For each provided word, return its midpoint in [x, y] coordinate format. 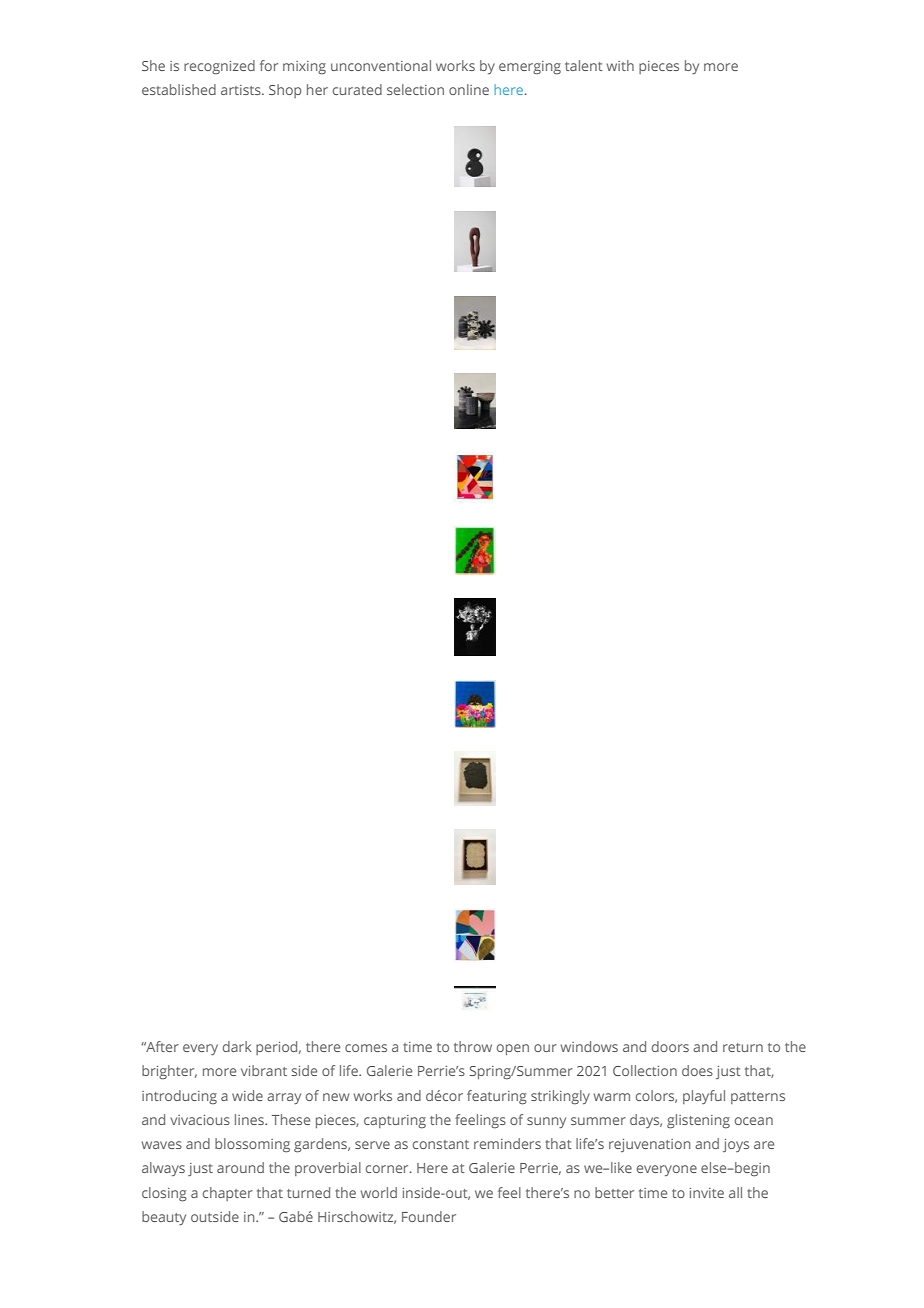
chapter [228, 1194]
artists [242, 90]
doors [670, 1046]
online [469, 89]
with [620, 65]
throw [473, 1046]
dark [237, 1046]
